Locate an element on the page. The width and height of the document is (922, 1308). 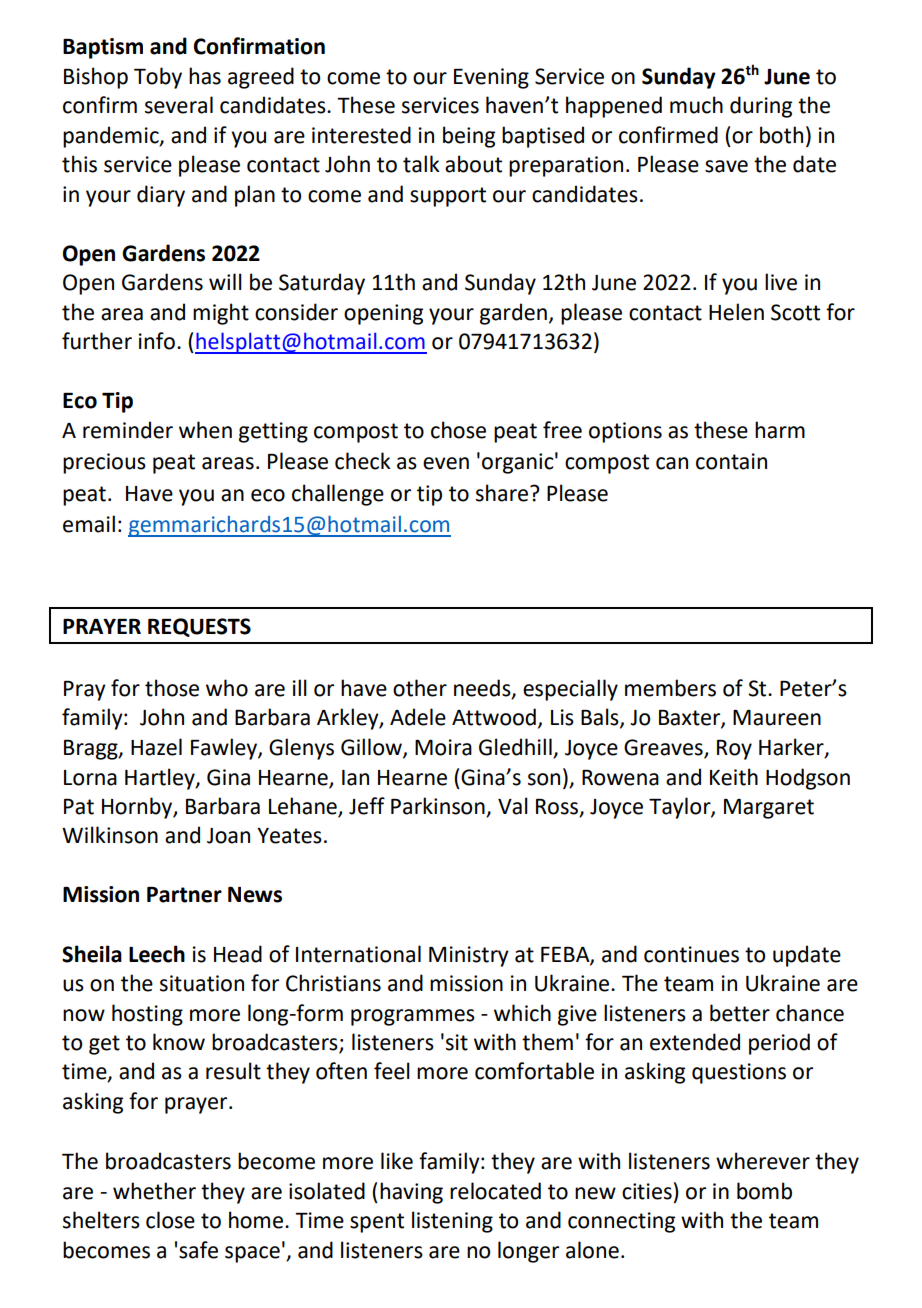
contain is located at coordinates (731, 461).
